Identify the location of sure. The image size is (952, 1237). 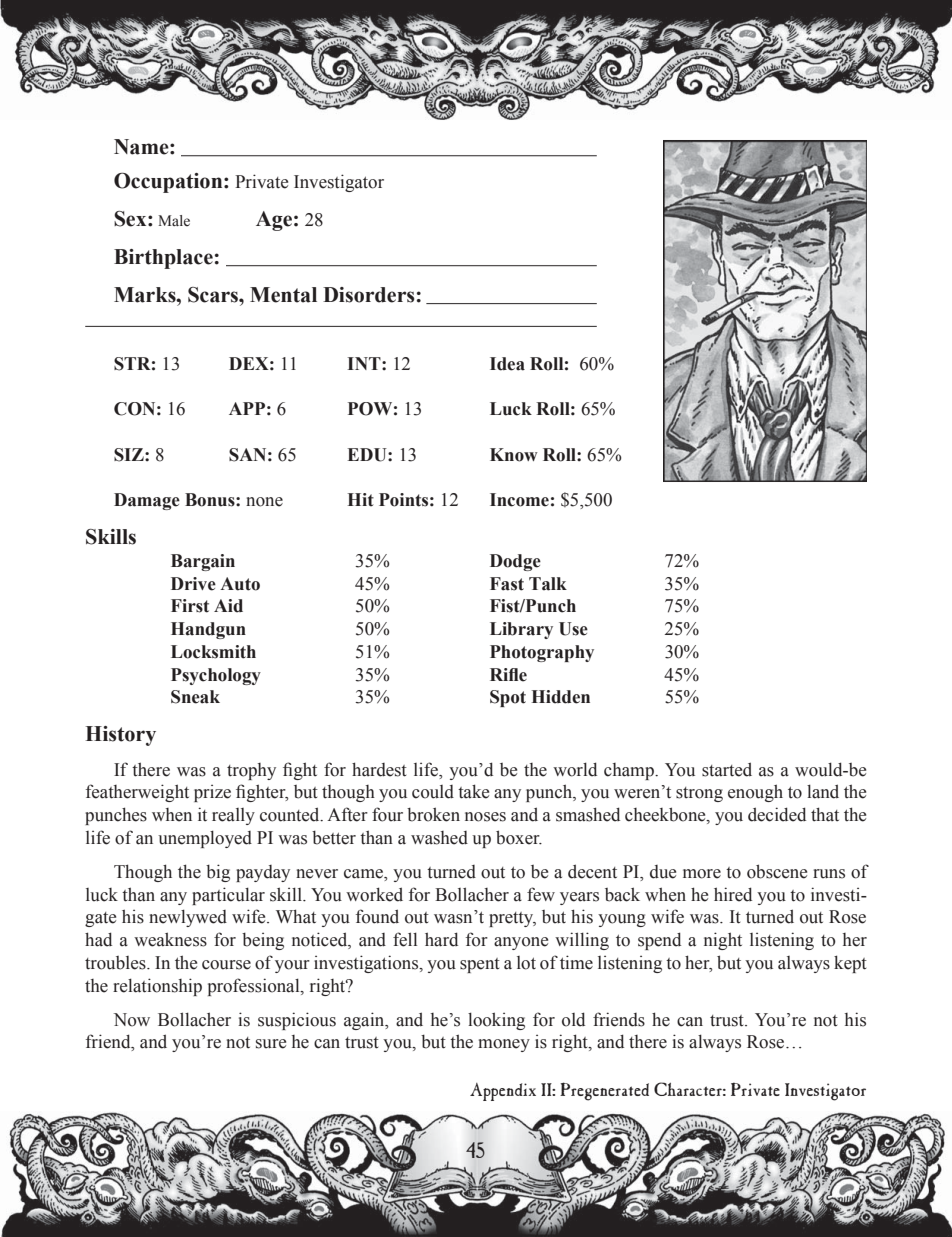
(271, 1044).
